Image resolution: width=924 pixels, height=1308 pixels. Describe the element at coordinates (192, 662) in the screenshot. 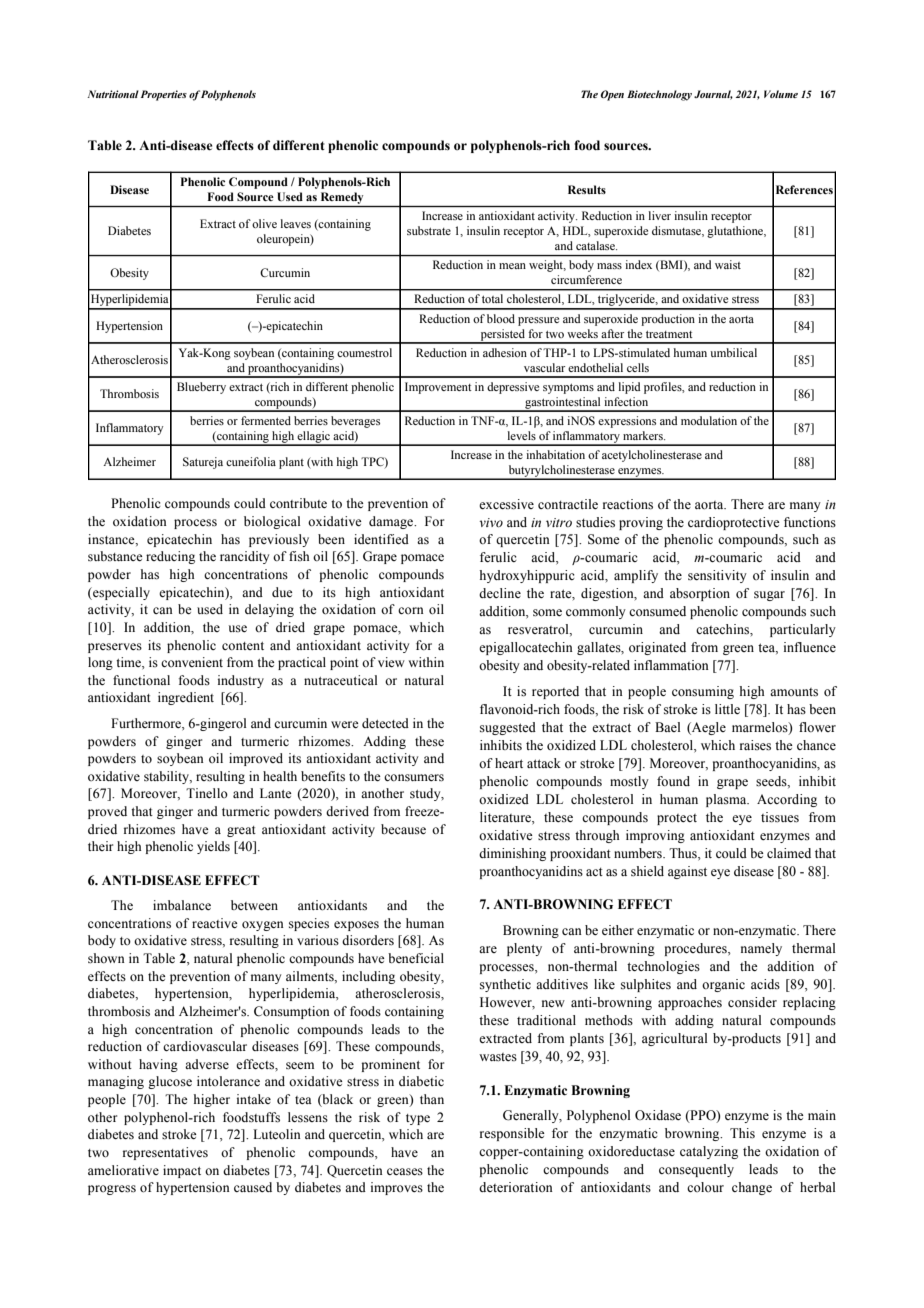

I see `convenient` at that location.
